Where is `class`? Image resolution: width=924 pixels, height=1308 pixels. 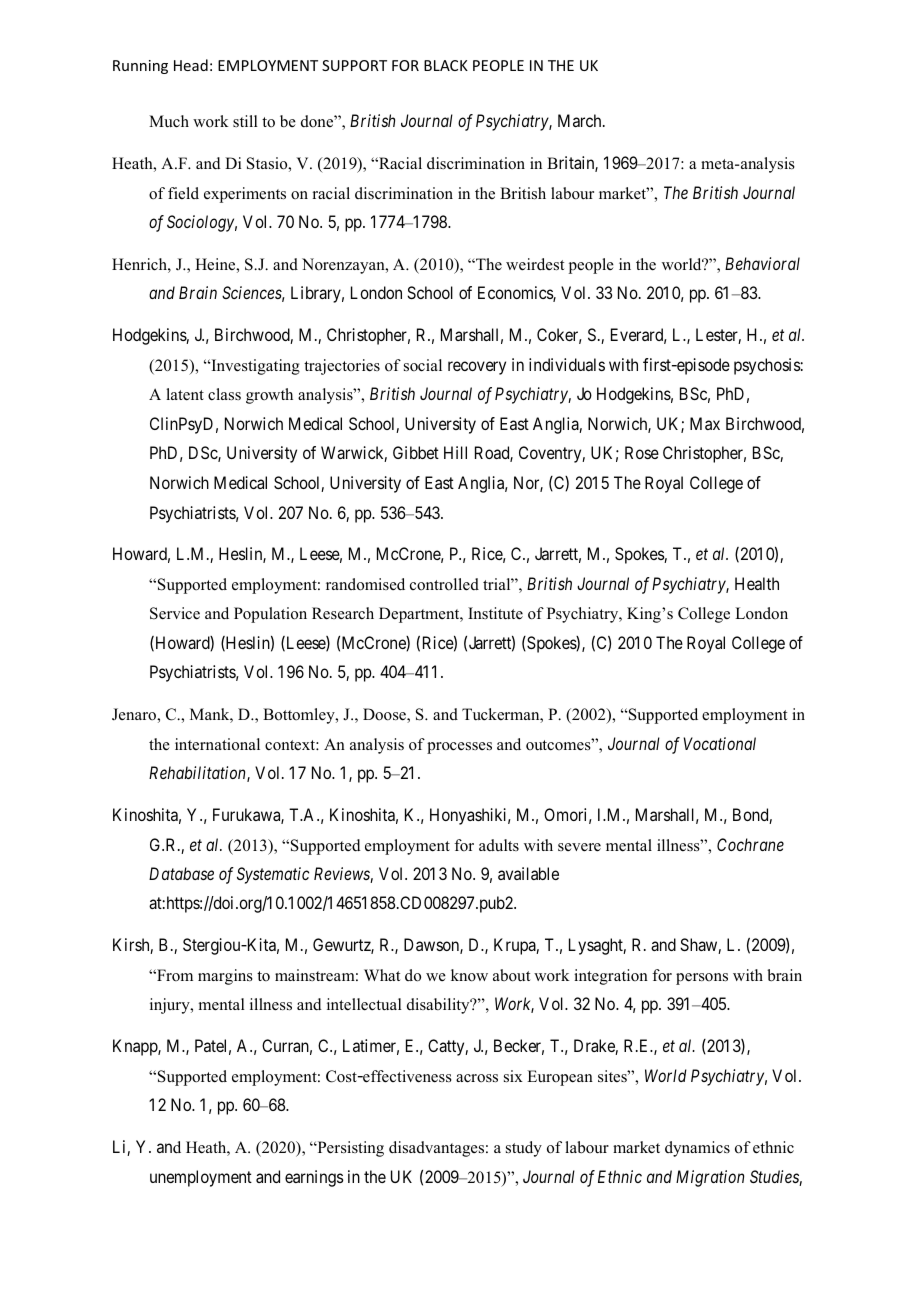 class is located at coordinates (224, 394).
